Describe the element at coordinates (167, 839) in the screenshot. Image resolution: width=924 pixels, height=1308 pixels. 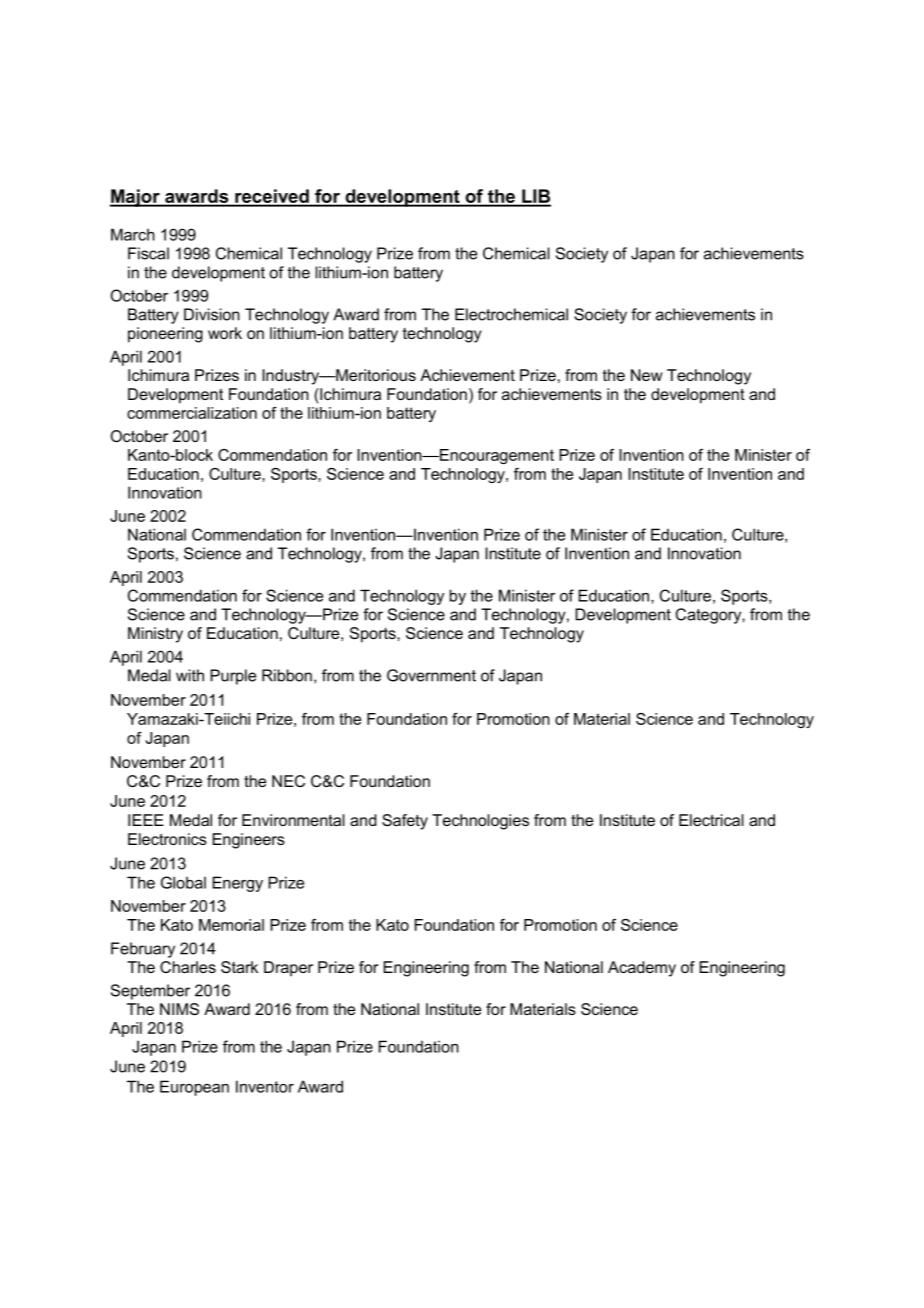
I see `Electronics` at that location.
